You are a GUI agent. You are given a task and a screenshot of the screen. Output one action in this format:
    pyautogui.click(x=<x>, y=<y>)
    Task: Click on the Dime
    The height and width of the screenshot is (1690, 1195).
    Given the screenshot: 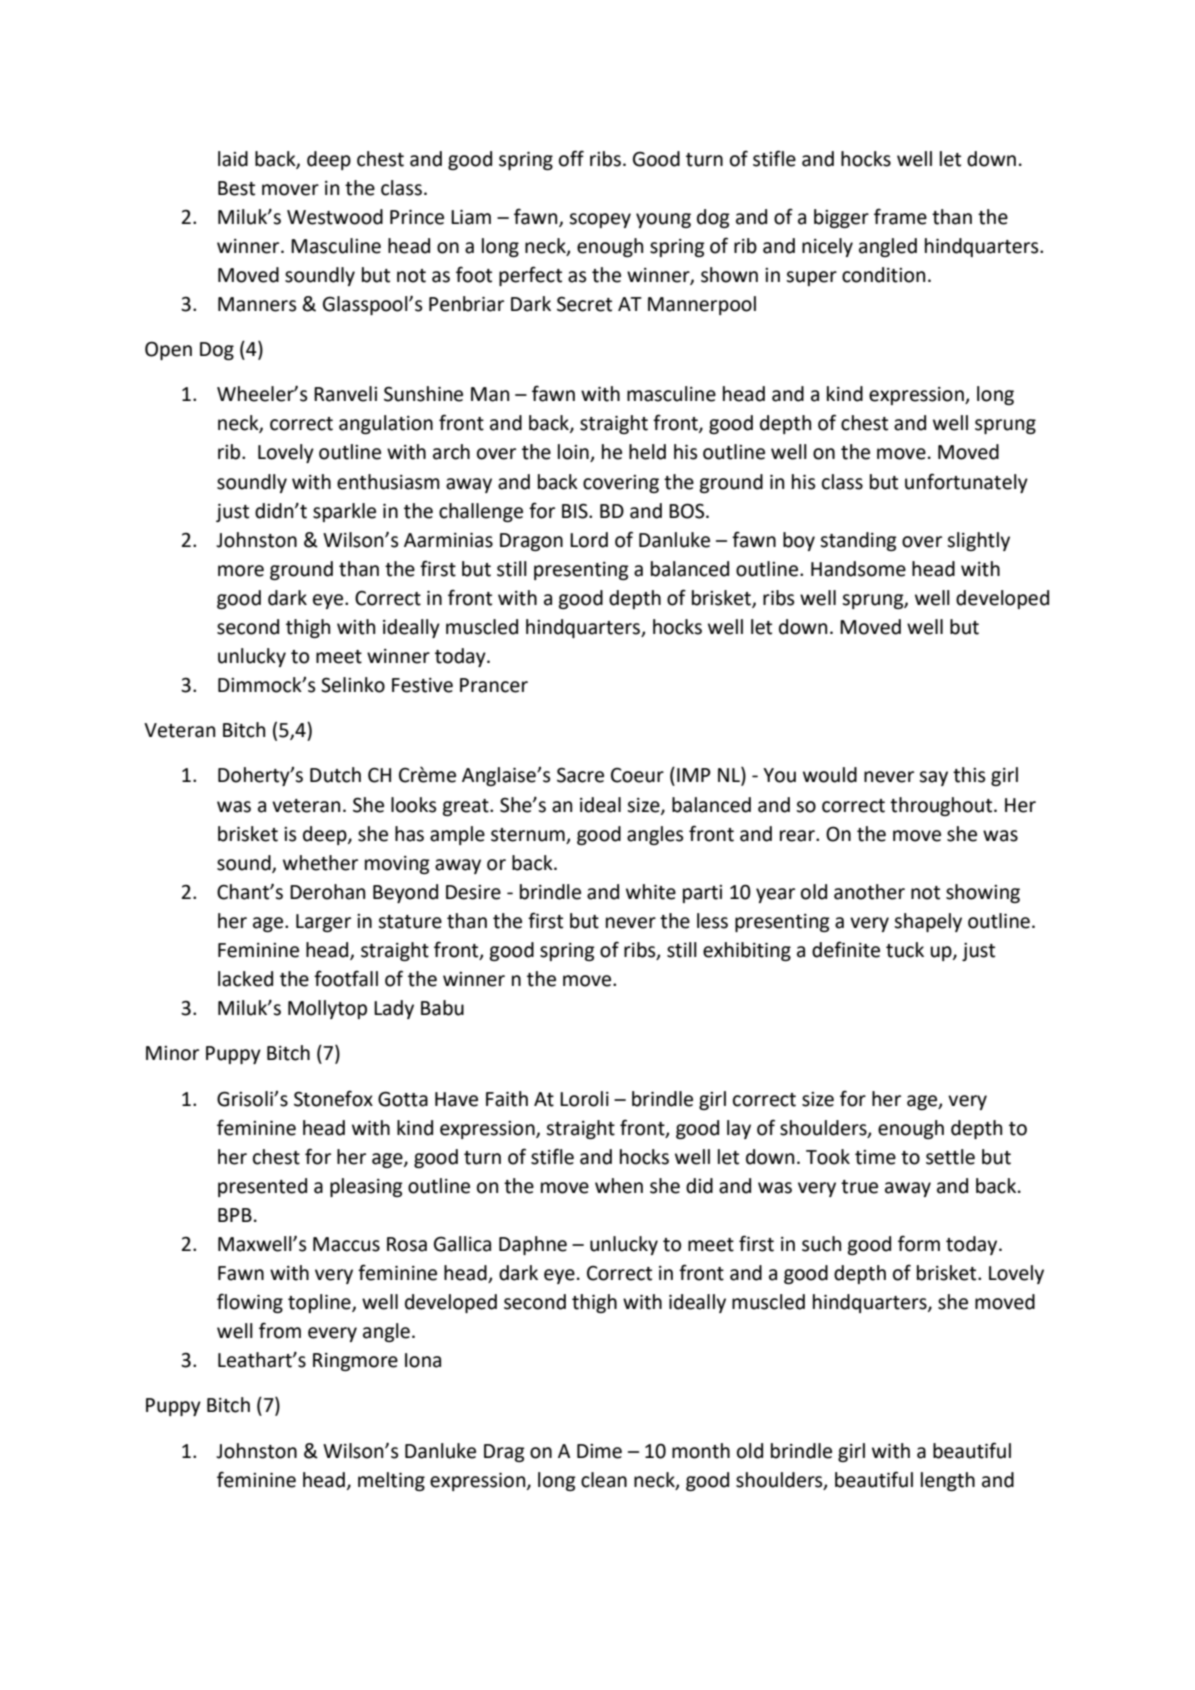 What is the action you would take?
    pyautogui.click(x=599, y=1451)
